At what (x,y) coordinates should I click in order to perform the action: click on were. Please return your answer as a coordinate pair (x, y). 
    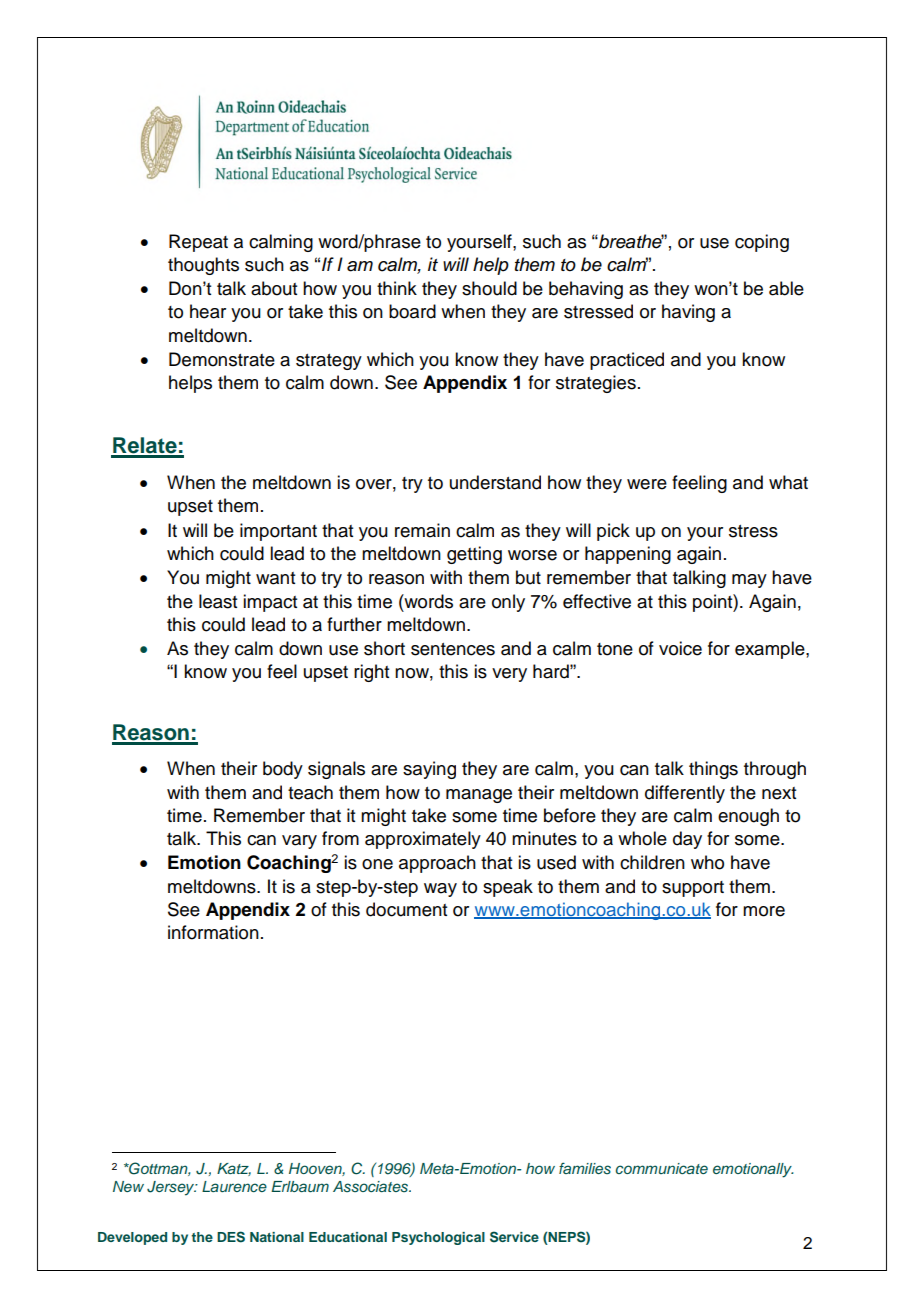
    Looking at the image, I should click on (647, 484).
